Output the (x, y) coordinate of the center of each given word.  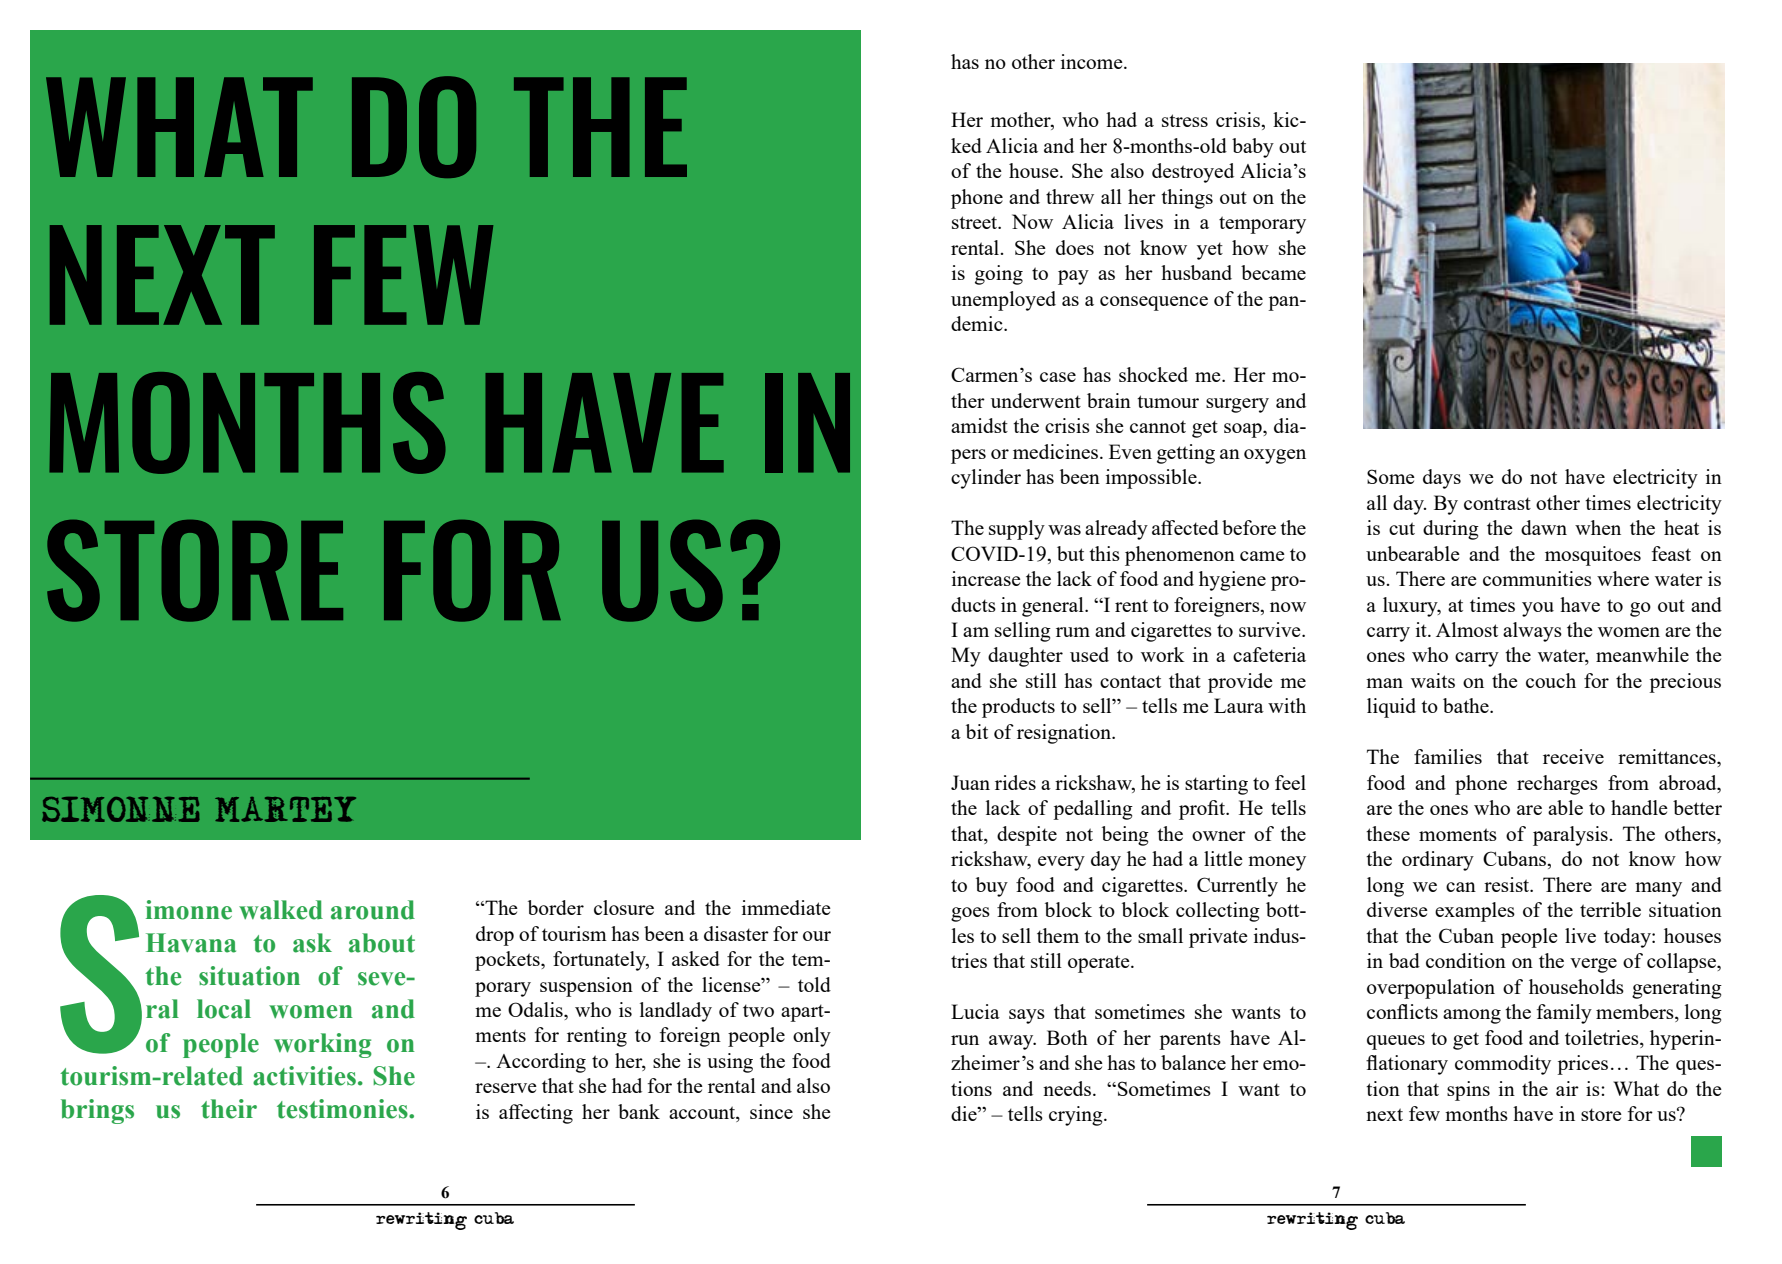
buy (992, 887)
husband (1196, 272)
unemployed (1003, 301)
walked (281, 910)
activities (304, 1076)
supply (1017, 530)
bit (977, 731)
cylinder (986, 479)
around (373, 910)
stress (1185, 120)
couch (1551, 680)
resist (1508, 884)
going (999, 275)
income (1093, 61)
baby (1253, 148)
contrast (1497, 503)
